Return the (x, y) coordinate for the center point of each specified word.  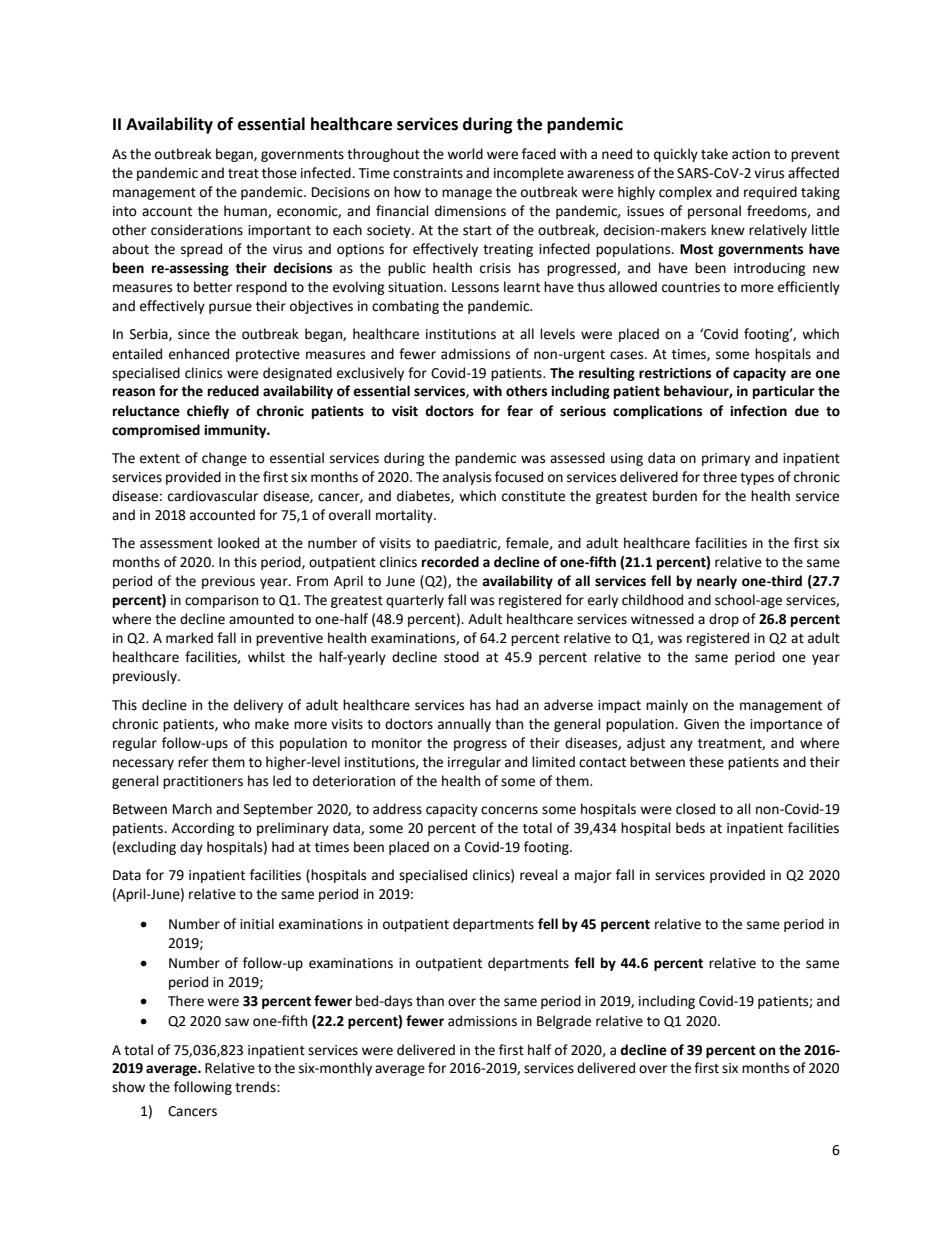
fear (520, 411)
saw (237, 1022)
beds (690, 828)
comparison (221, 601)
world (465, 154)
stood (461, 657)
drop (724, 620)
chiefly (208, 412)
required (770, 193)
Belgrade (564, 1022)
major (593, 876)
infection (758, 411)
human (246, 211)
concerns (509, 810)
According (203, 829)
